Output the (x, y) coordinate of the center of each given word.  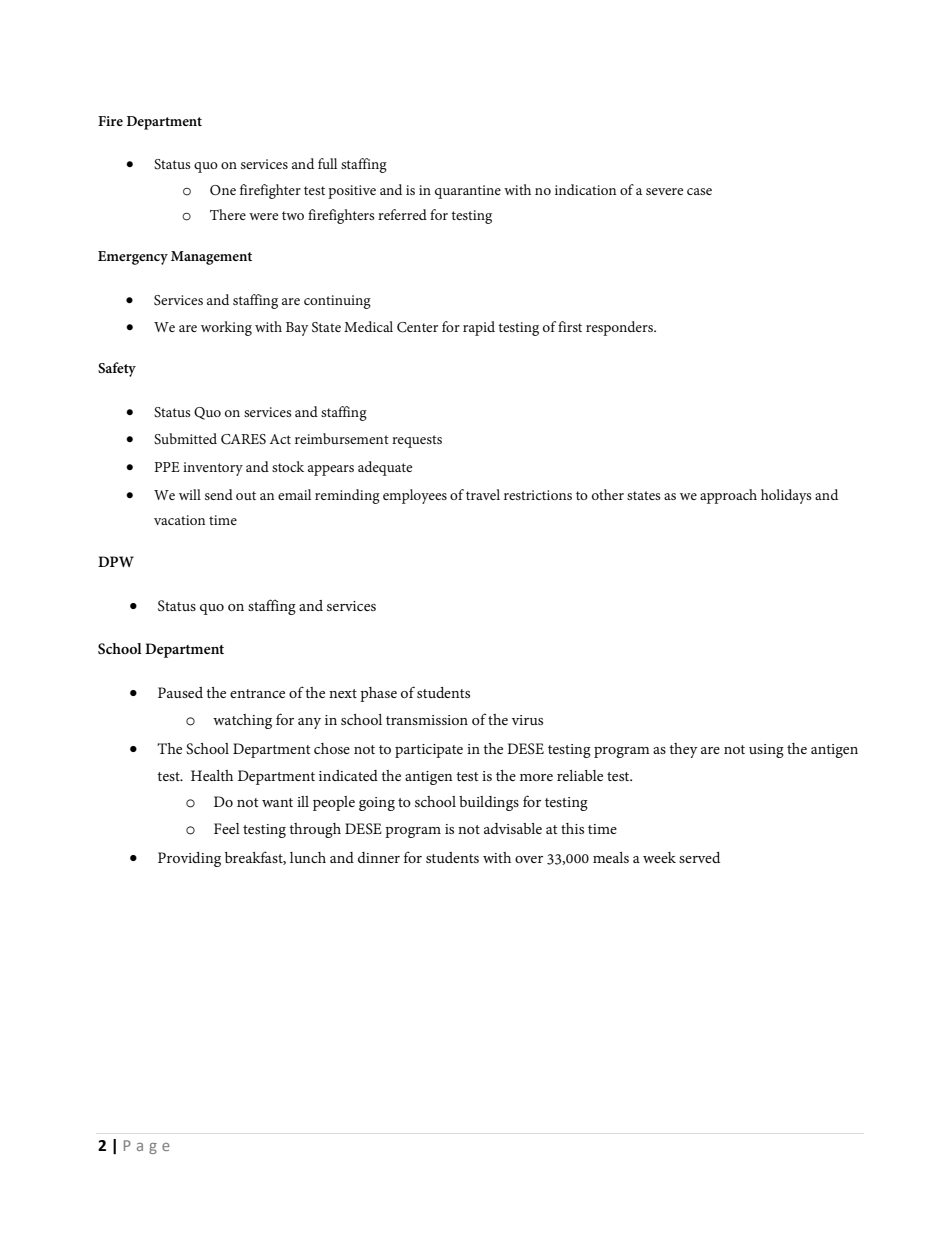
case (699, 191)
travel (483, 494)
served (699, 857)
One (223, 190)
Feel (227, 828)
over (529, 859)
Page (147, 1147)
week (659, 857)
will (190, 494)
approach (728, 496)
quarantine (468, 192)
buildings (489, 803)
